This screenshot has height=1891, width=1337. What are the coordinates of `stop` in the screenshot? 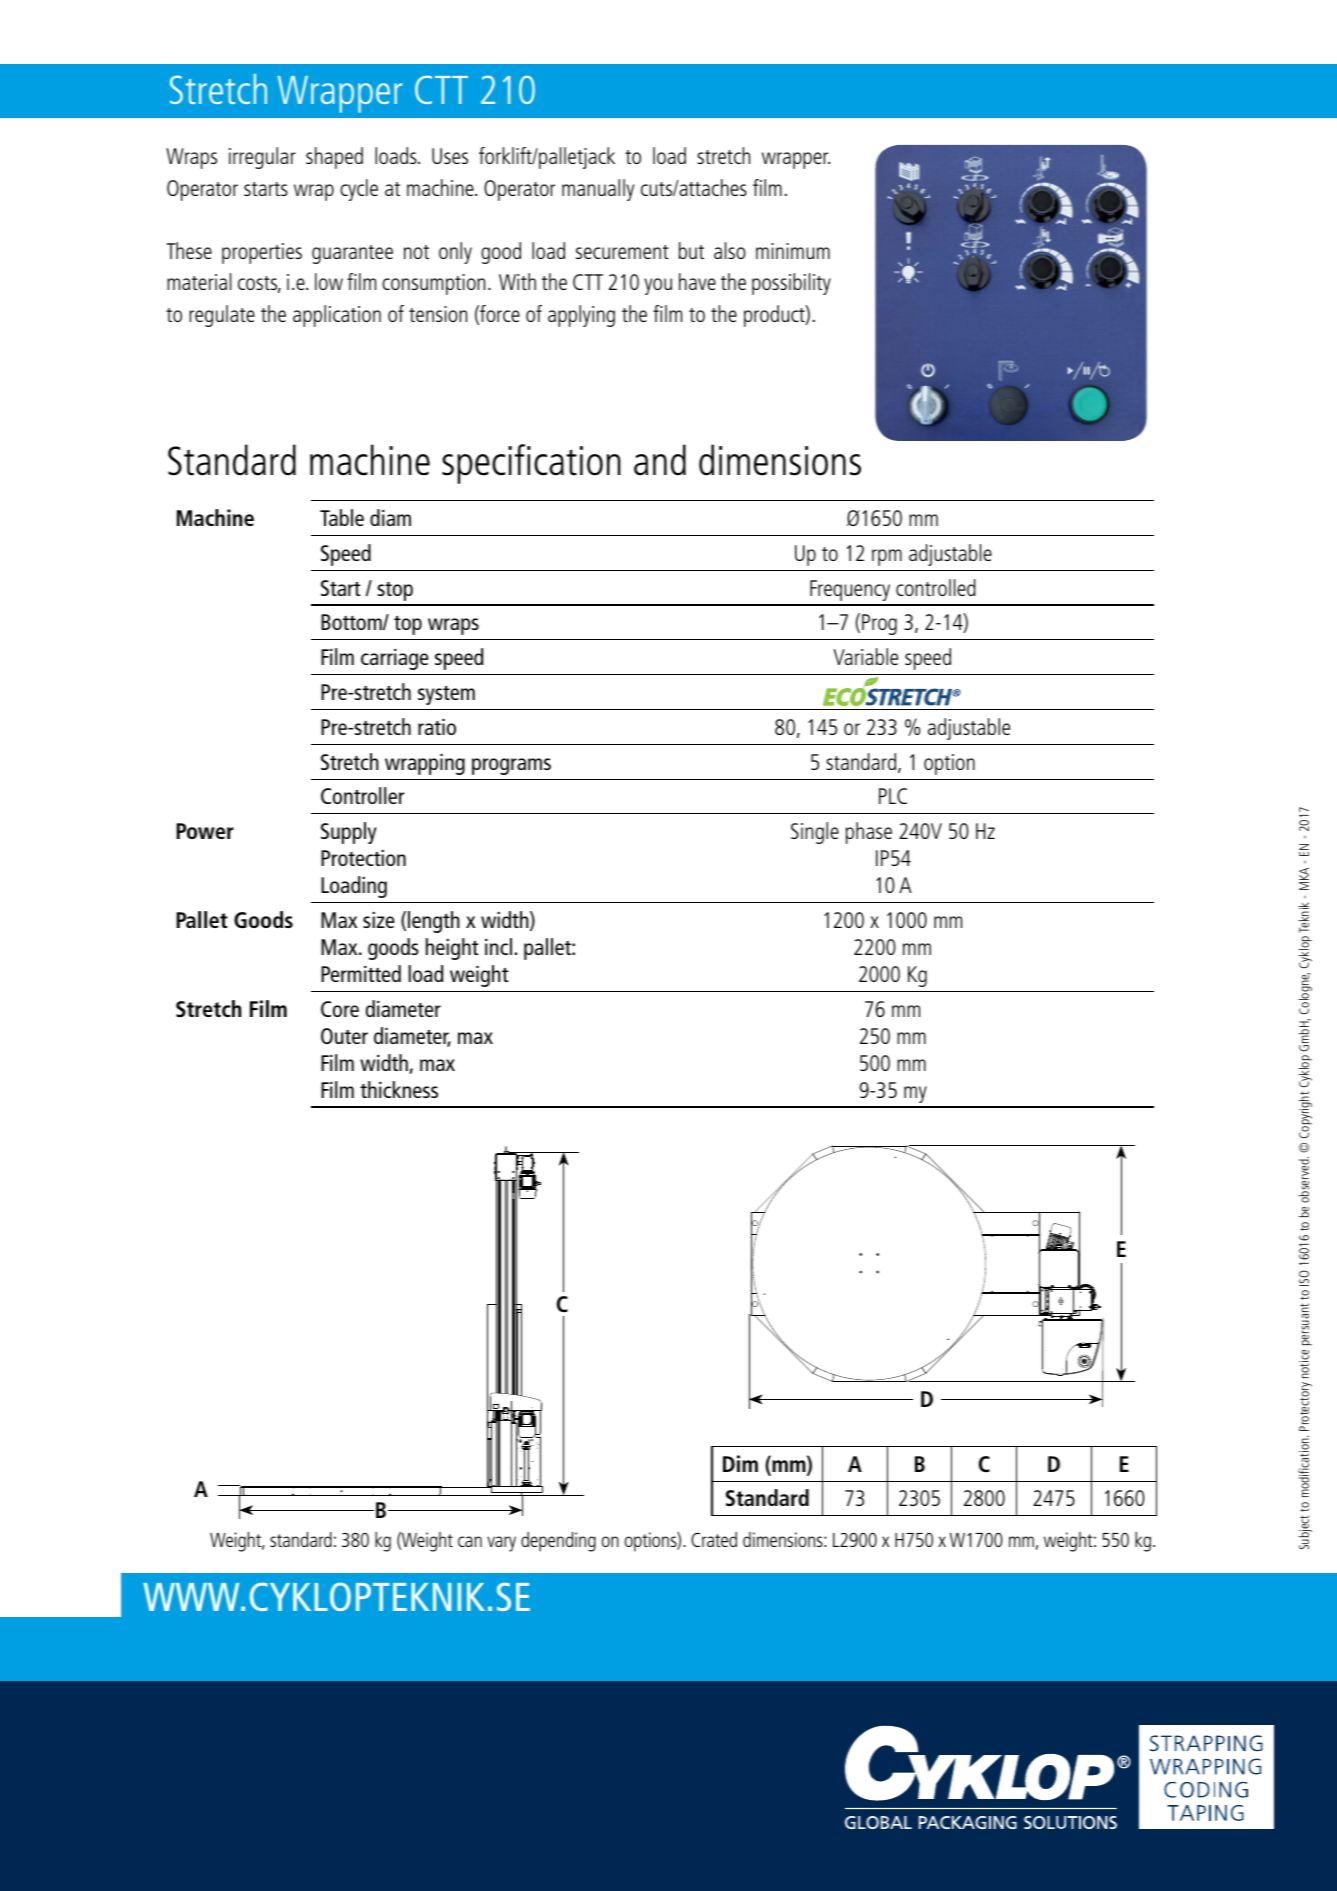 It's located at (395, 591).
